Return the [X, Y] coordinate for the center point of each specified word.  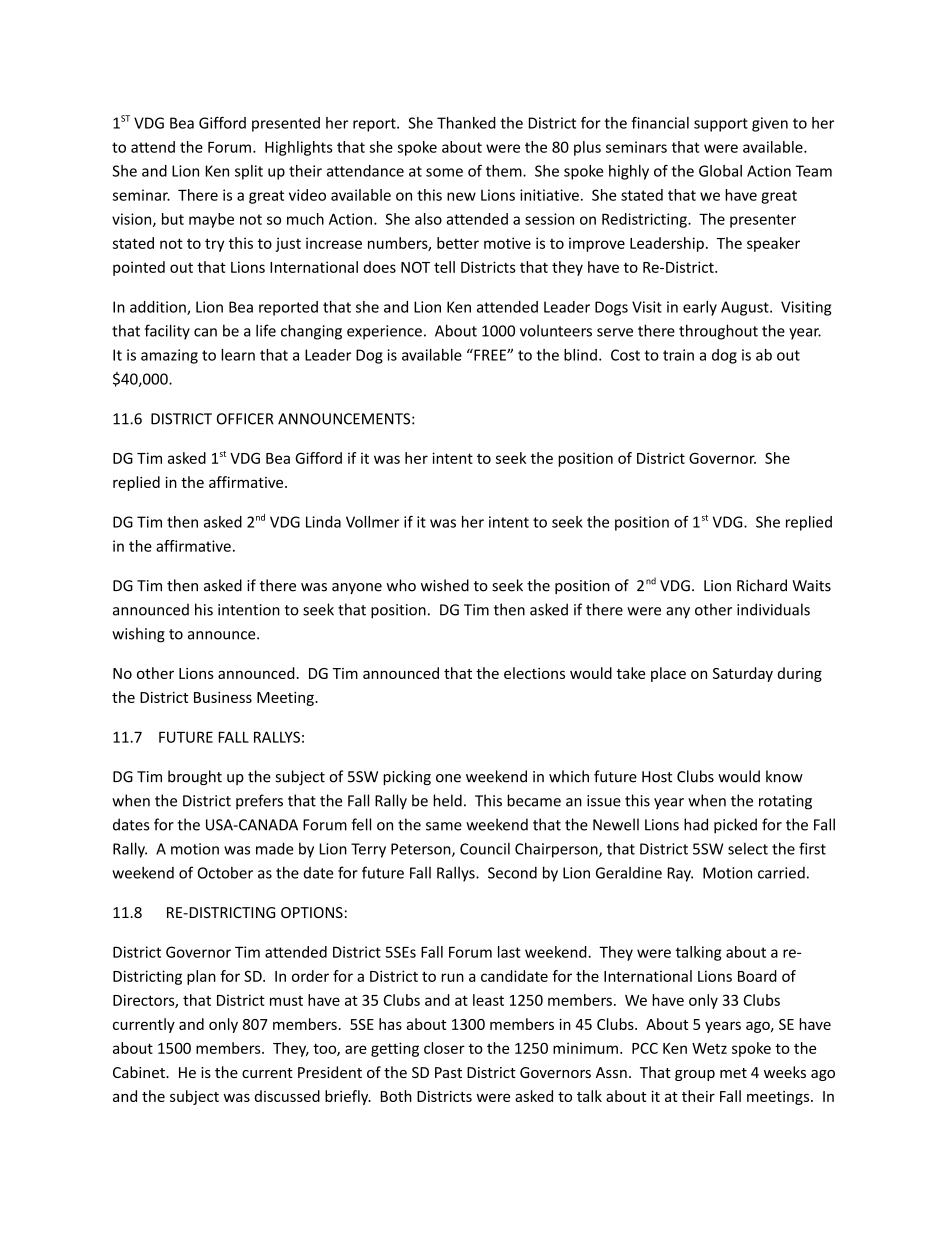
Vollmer [372, 522]
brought [195, 777]
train [678, 355]
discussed [287, 1096]
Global [720, 171]
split [249, 172]
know [784, 776]
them [505, 171]
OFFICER [245, 419]
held [447, 800]
